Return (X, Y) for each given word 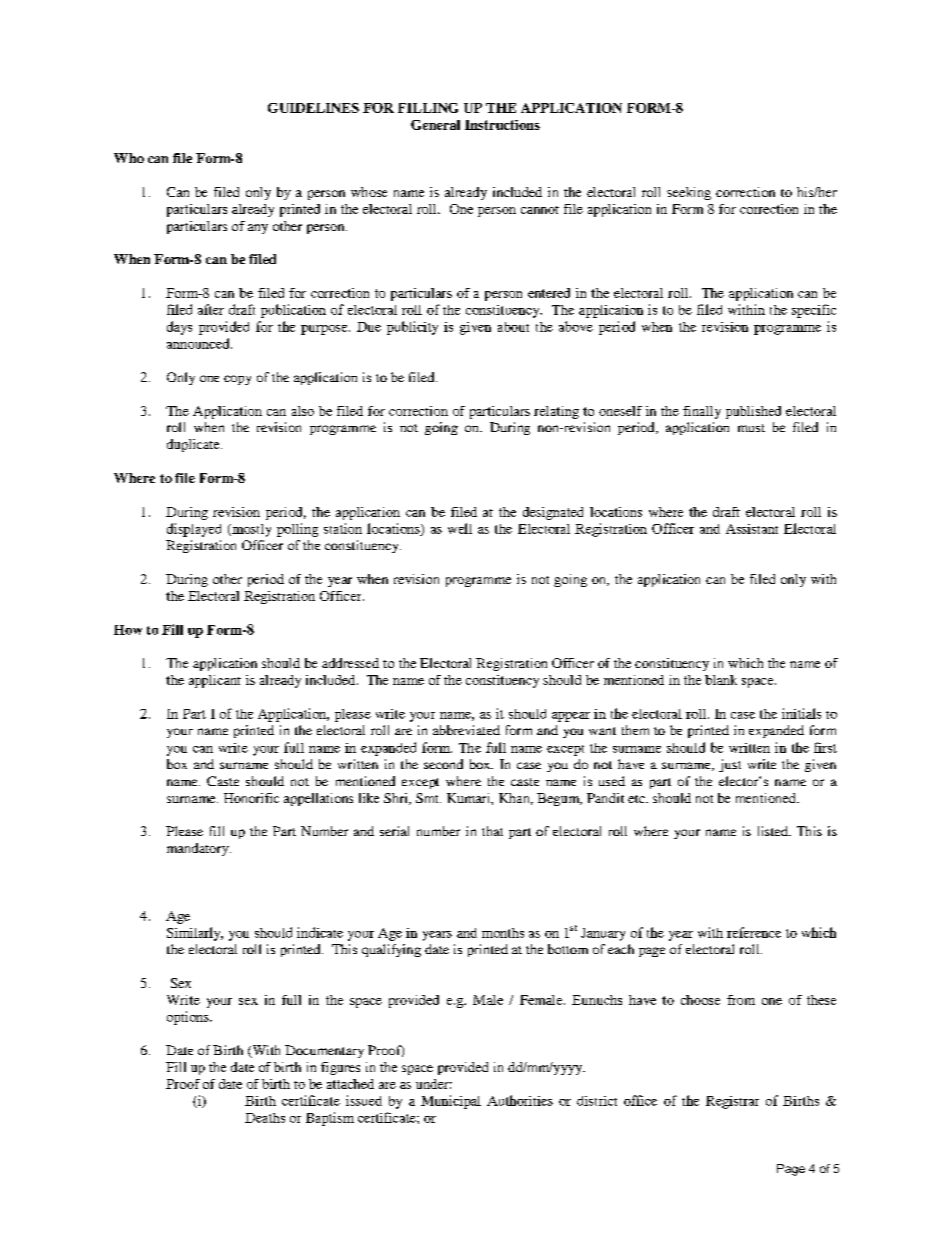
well (460, 528)
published (753, 412)
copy (237, 380)
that (492, 831)
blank (721, 680)
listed (774, 831)
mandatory (199, 849)
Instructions (502, 125)
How (128, 630)
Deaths (265, 1118)
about (513, 327)
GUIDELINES (313, 108)
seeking (689, 193)
